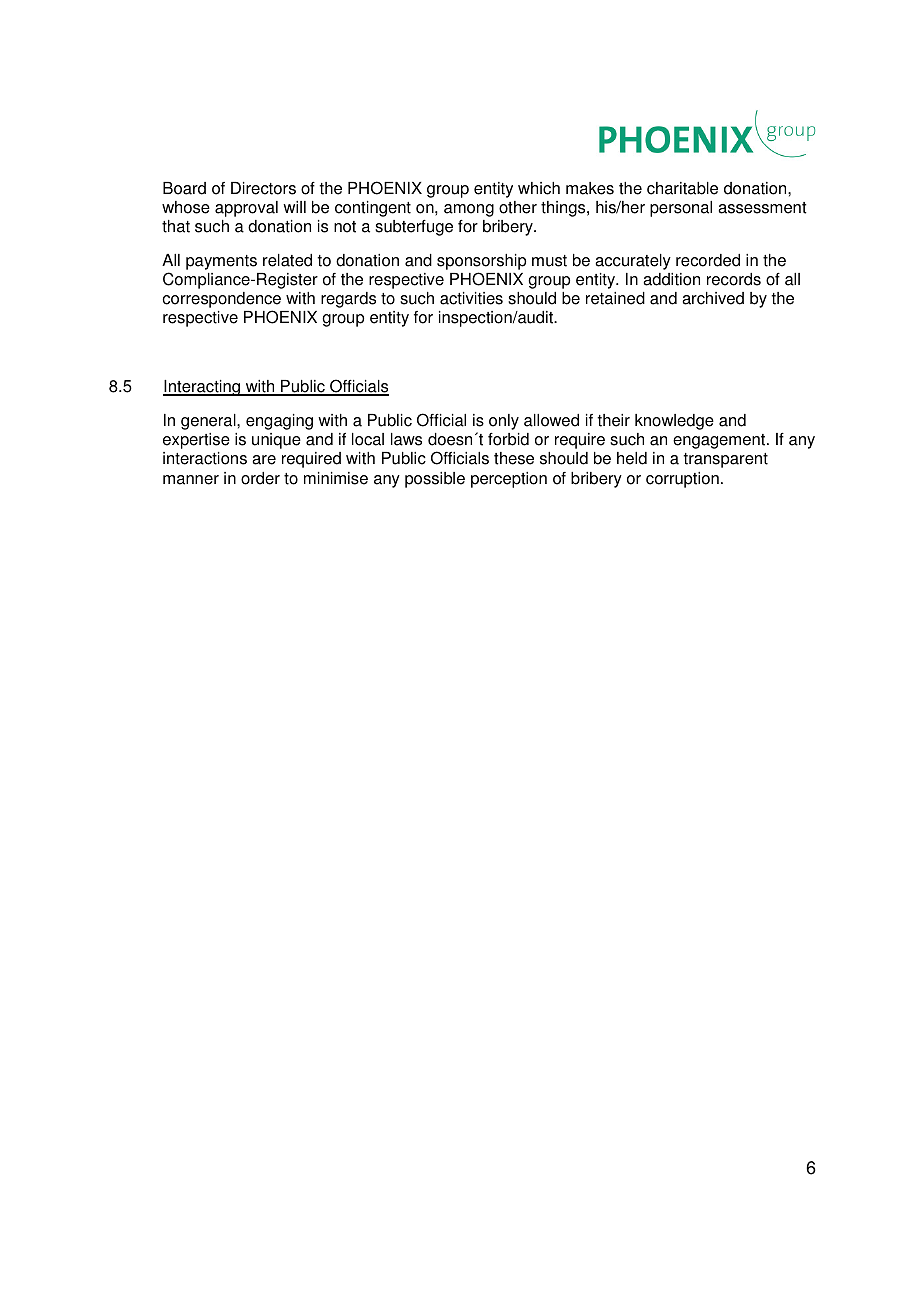 The height and width of the screenshot is (1308, 924). I want to click on charitable, so click(682, 188).
